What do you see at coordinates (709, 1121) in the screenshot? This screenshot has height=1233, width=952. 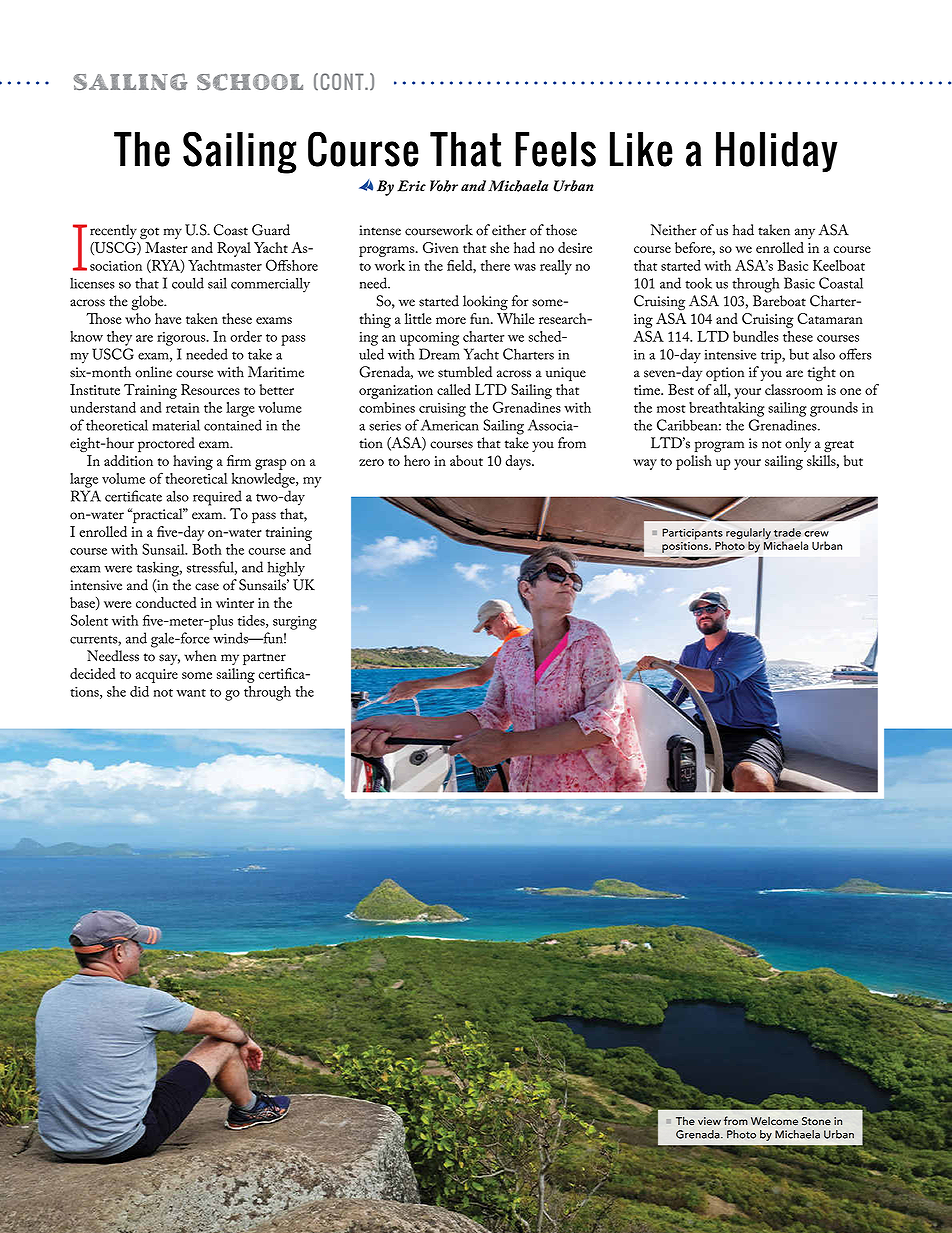 I see `view` at bounding box center [709, 1121].
